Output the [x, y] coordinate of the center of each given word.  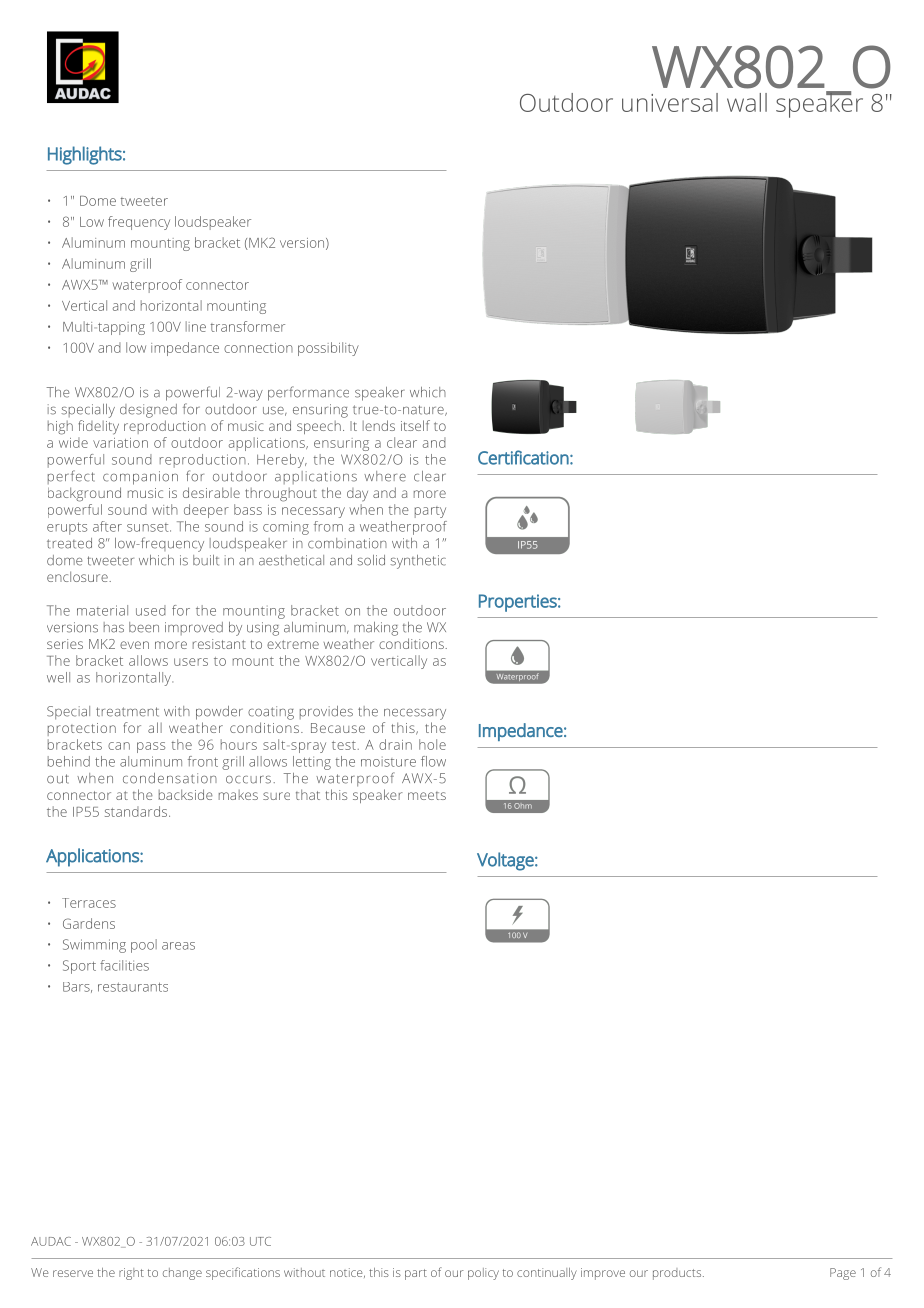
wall [747, 102]
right [131, 1274]
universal [670, 102]
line [196, 326]
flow [433, 761]
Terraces [89, 903]
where [385, 476]
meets [427, 796]
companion [140, 478]
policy [483, 1274]
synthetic [418, 562]
